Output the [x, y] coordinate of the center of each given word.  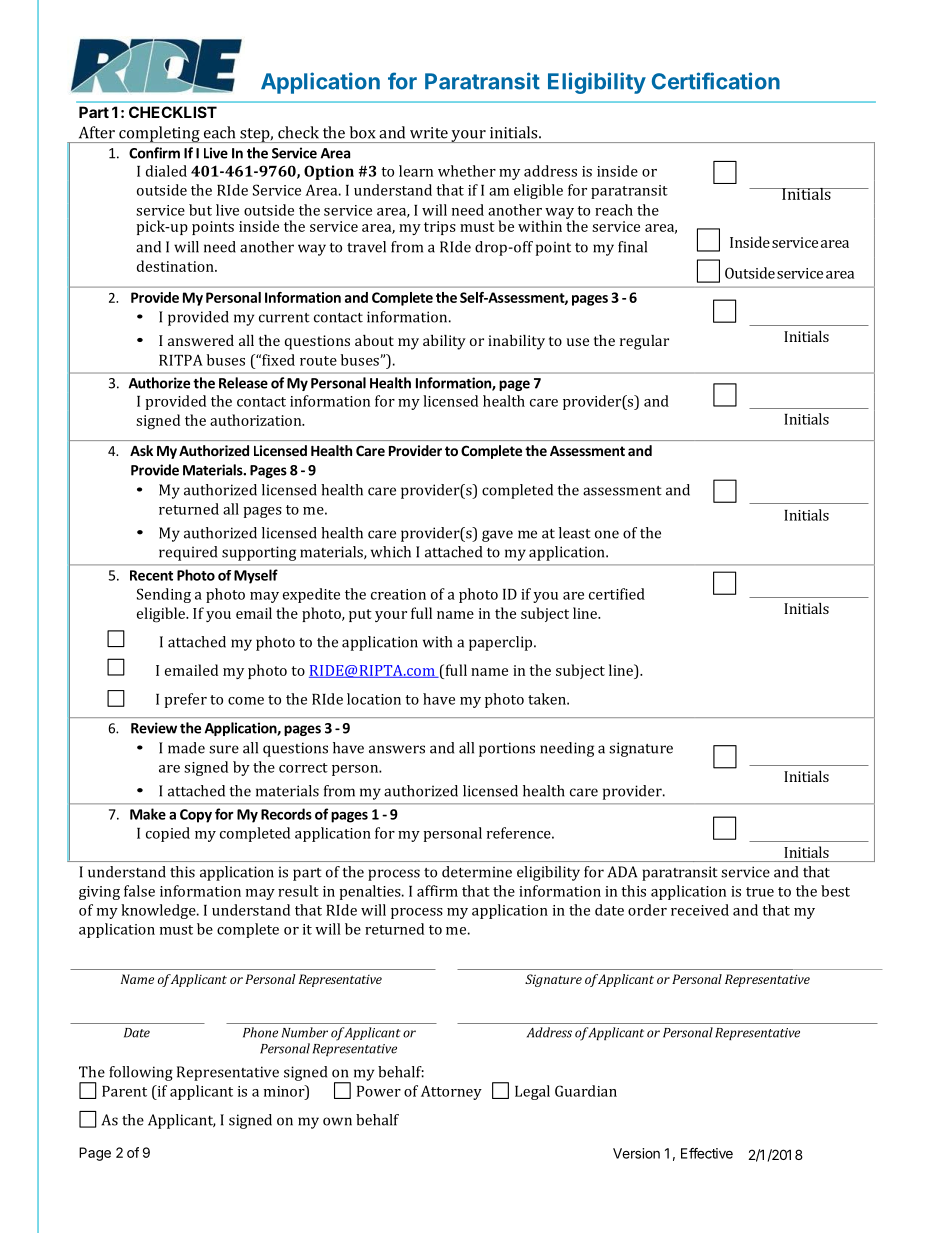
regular [644, 342]
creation [398, 594]
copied [168, 834]
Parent [124, 1091]
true [760, 892]
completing [159, 134]
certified [617, 594]
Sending [164, 595]
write [429, 133]
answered [201, 340]
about [374, 340]
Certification [716, 81]
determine [477, 872]
